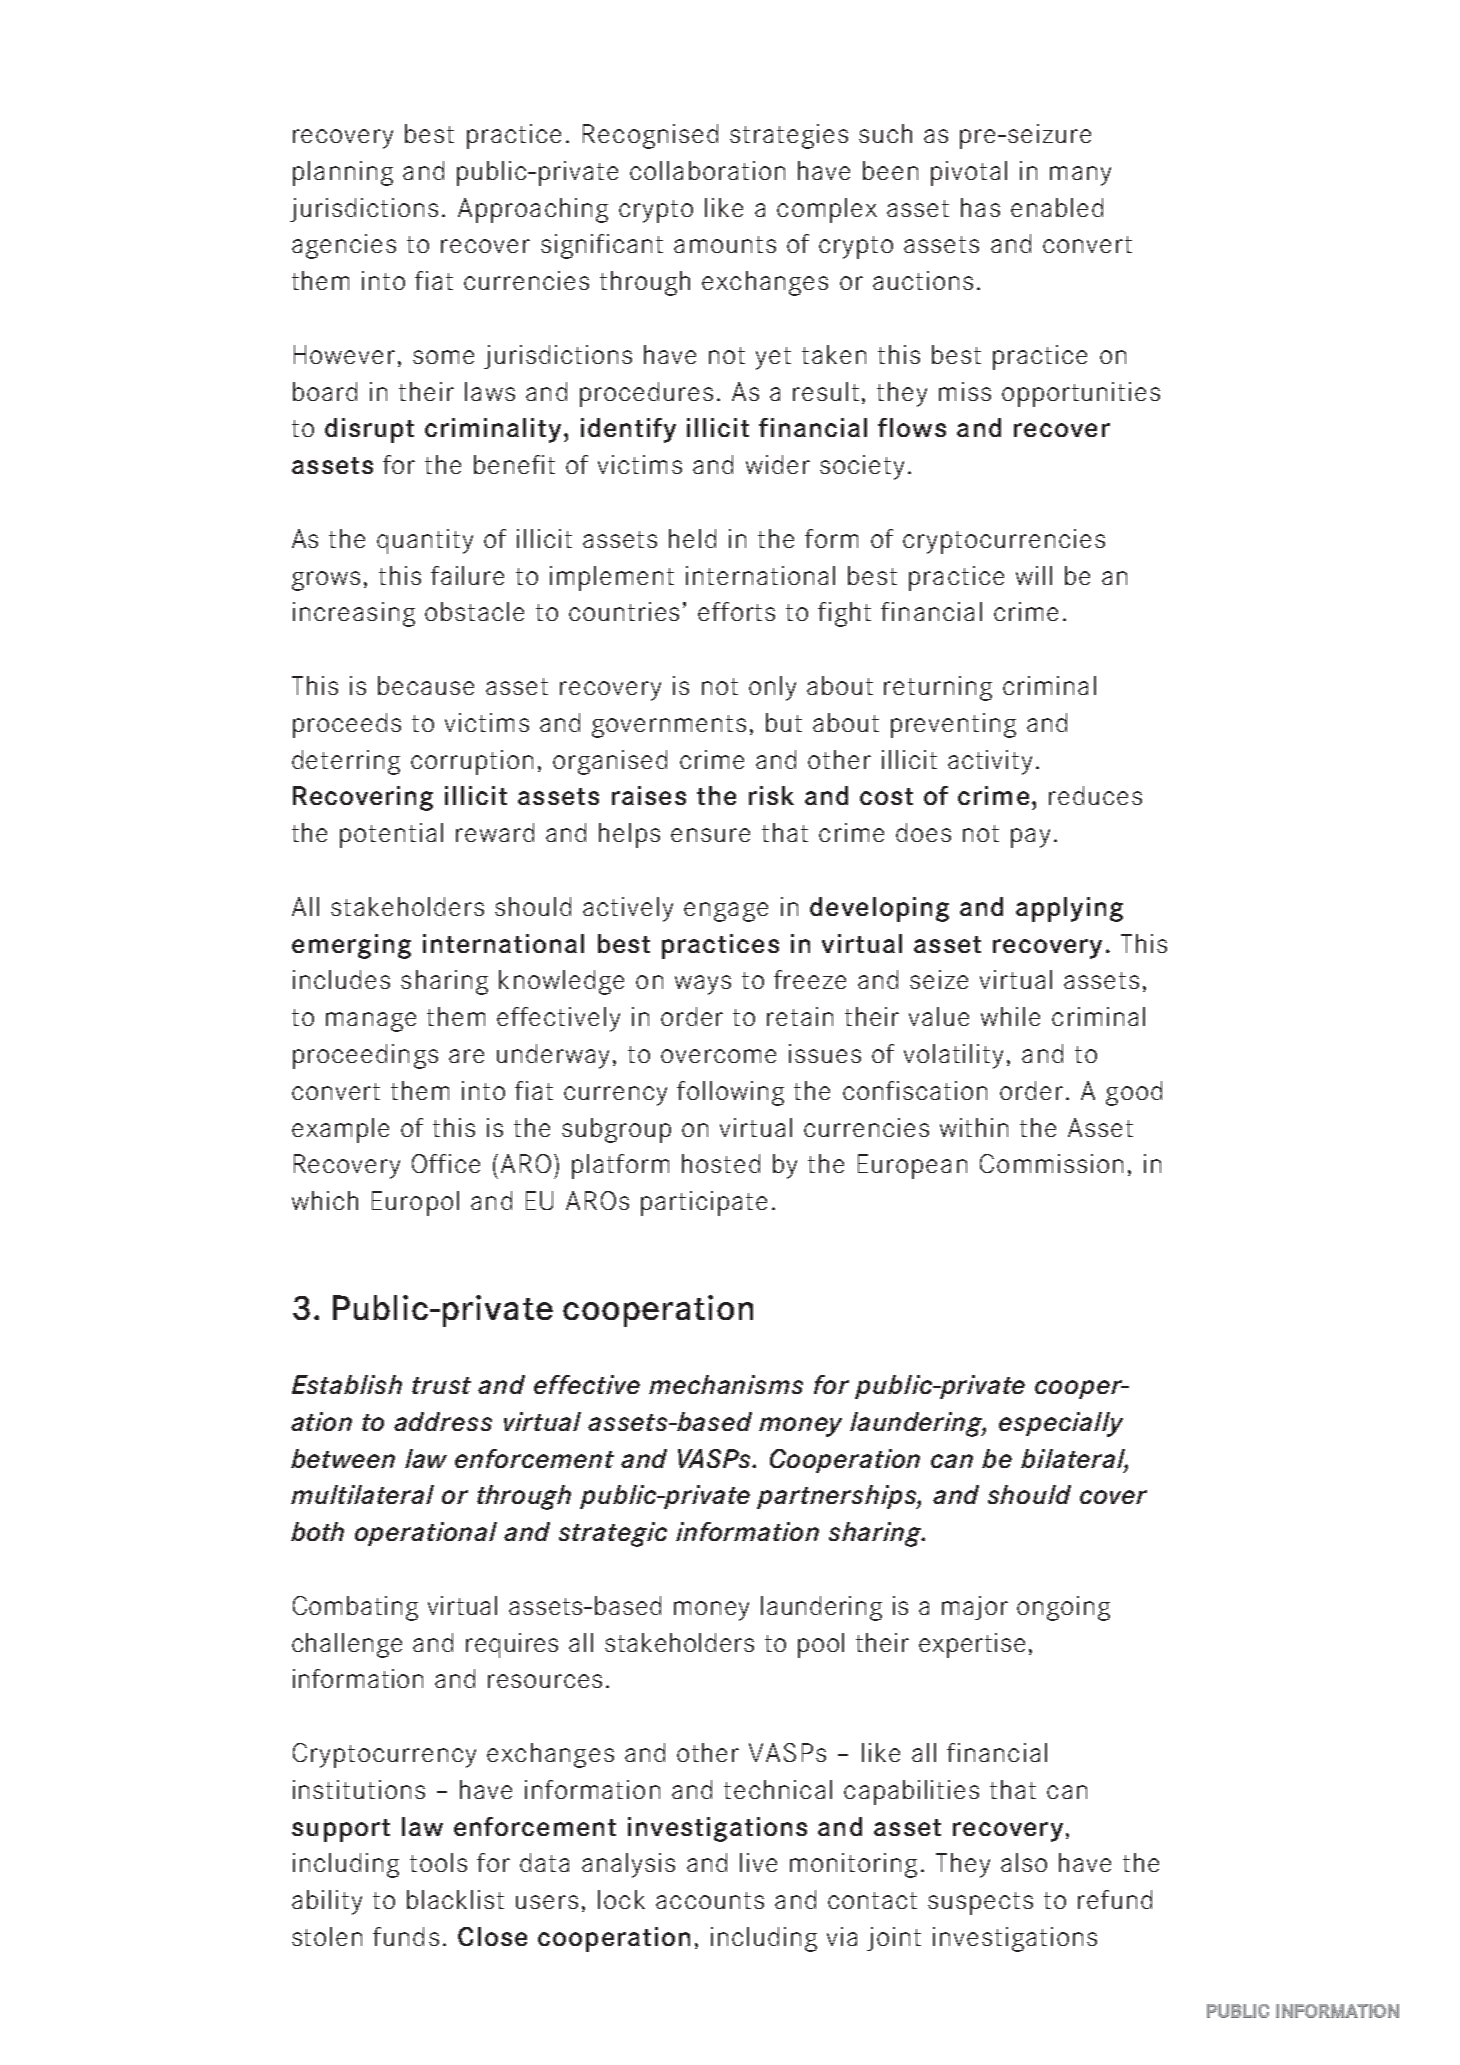  I want to click on manage, so click(371, 1022).
